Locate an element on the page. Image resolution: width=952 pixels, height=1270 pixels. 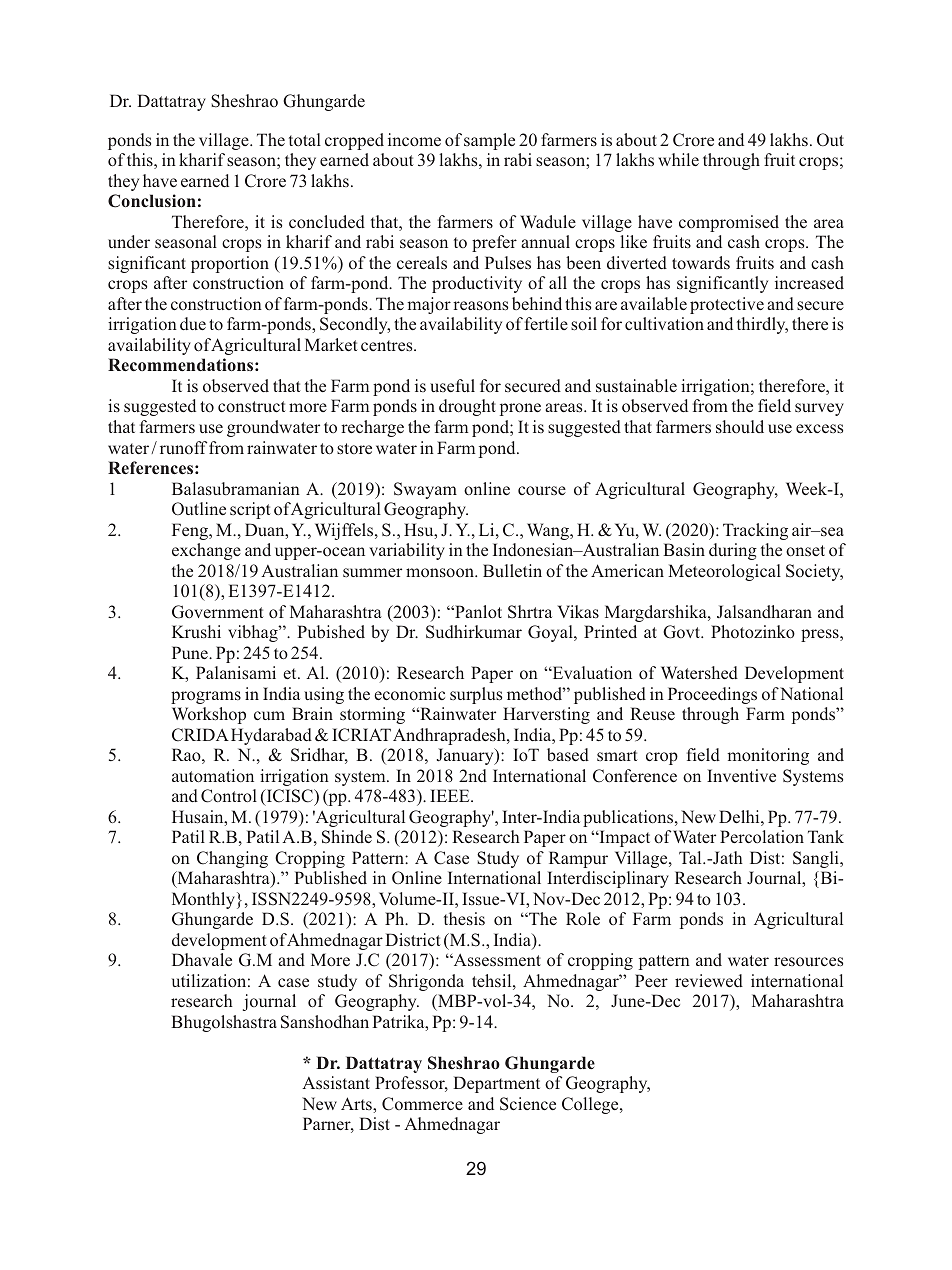
while is located at coordinates (678, 159).
